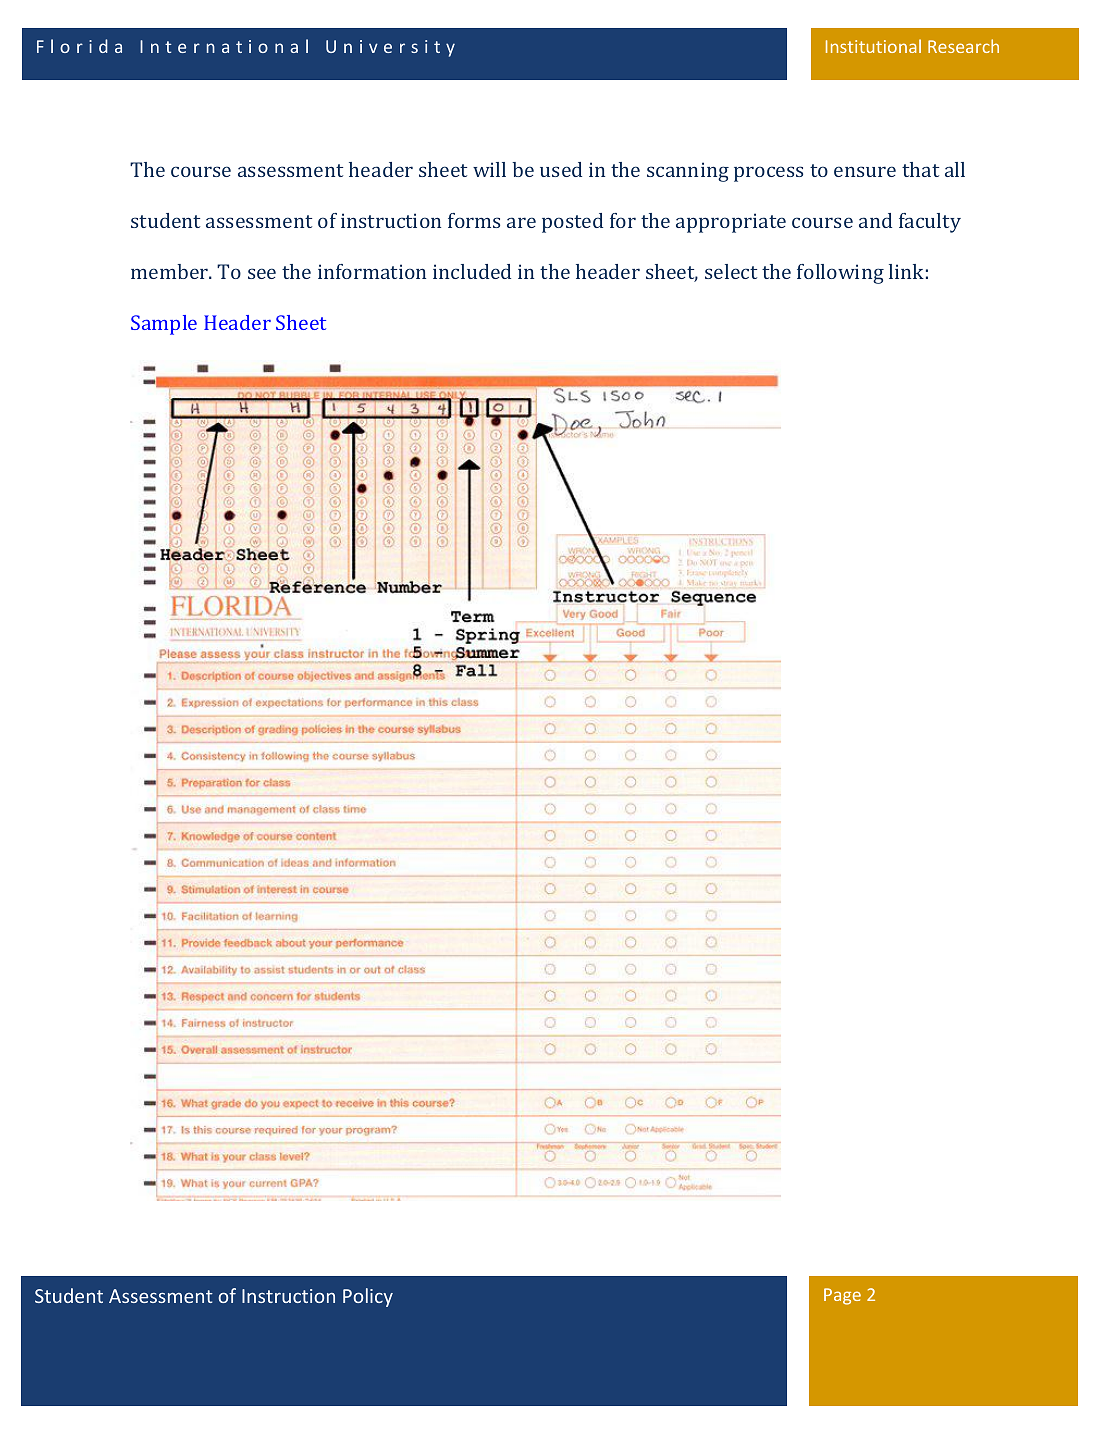  Describe the element at coordinates (171, 271) in the screenshot. I see `member` at that location.
